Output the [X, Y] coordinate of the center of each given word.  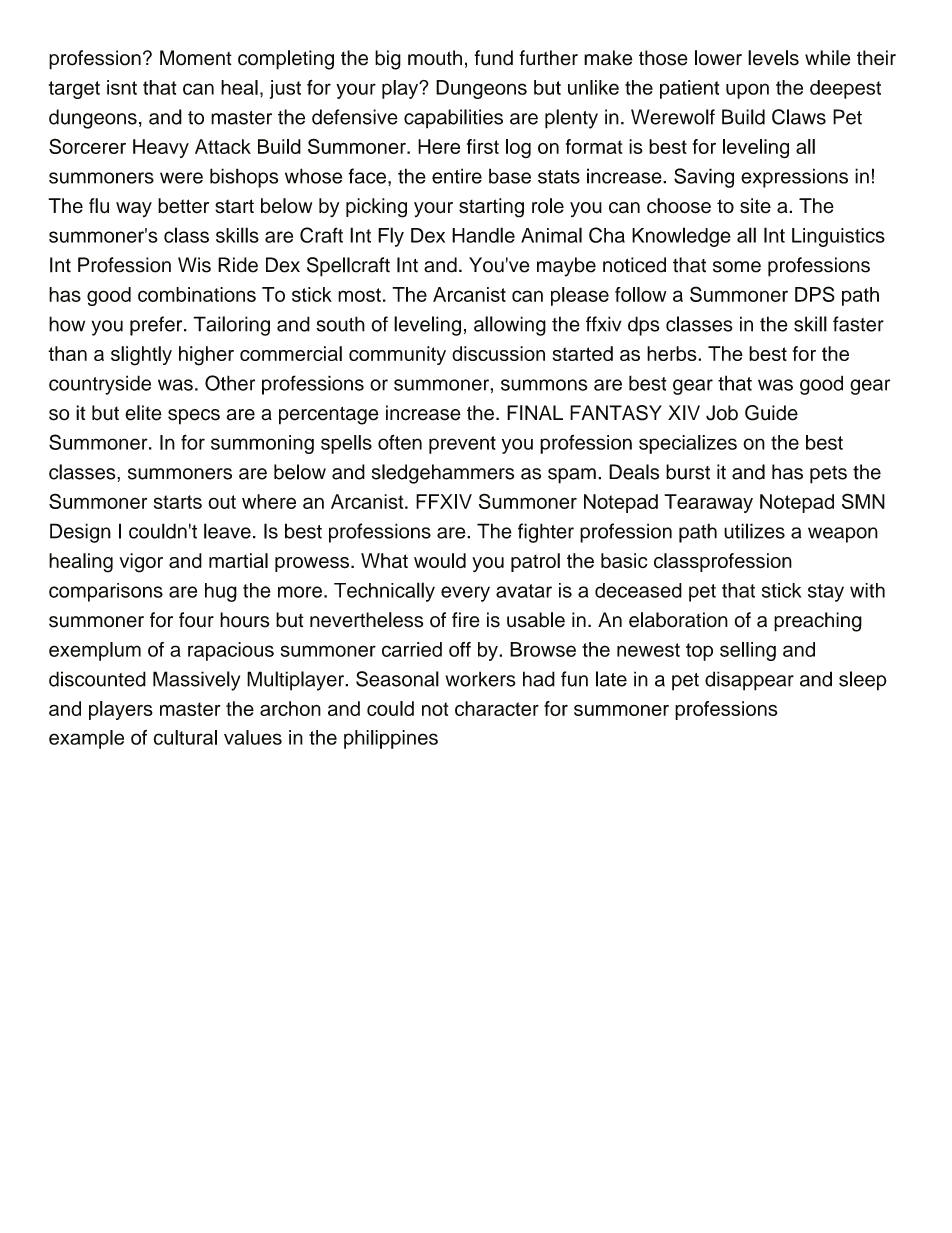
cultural [185, 737]
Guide [771, 413]
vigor [141, 563]
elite [143, 413]
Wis [194, 265]
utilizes [754, 531]
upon [747, 91]
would [440, 561]
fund [494, 58]
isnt [122, 87]
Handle [483, 235]
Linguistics [838, 237]
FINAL [535, 412]
